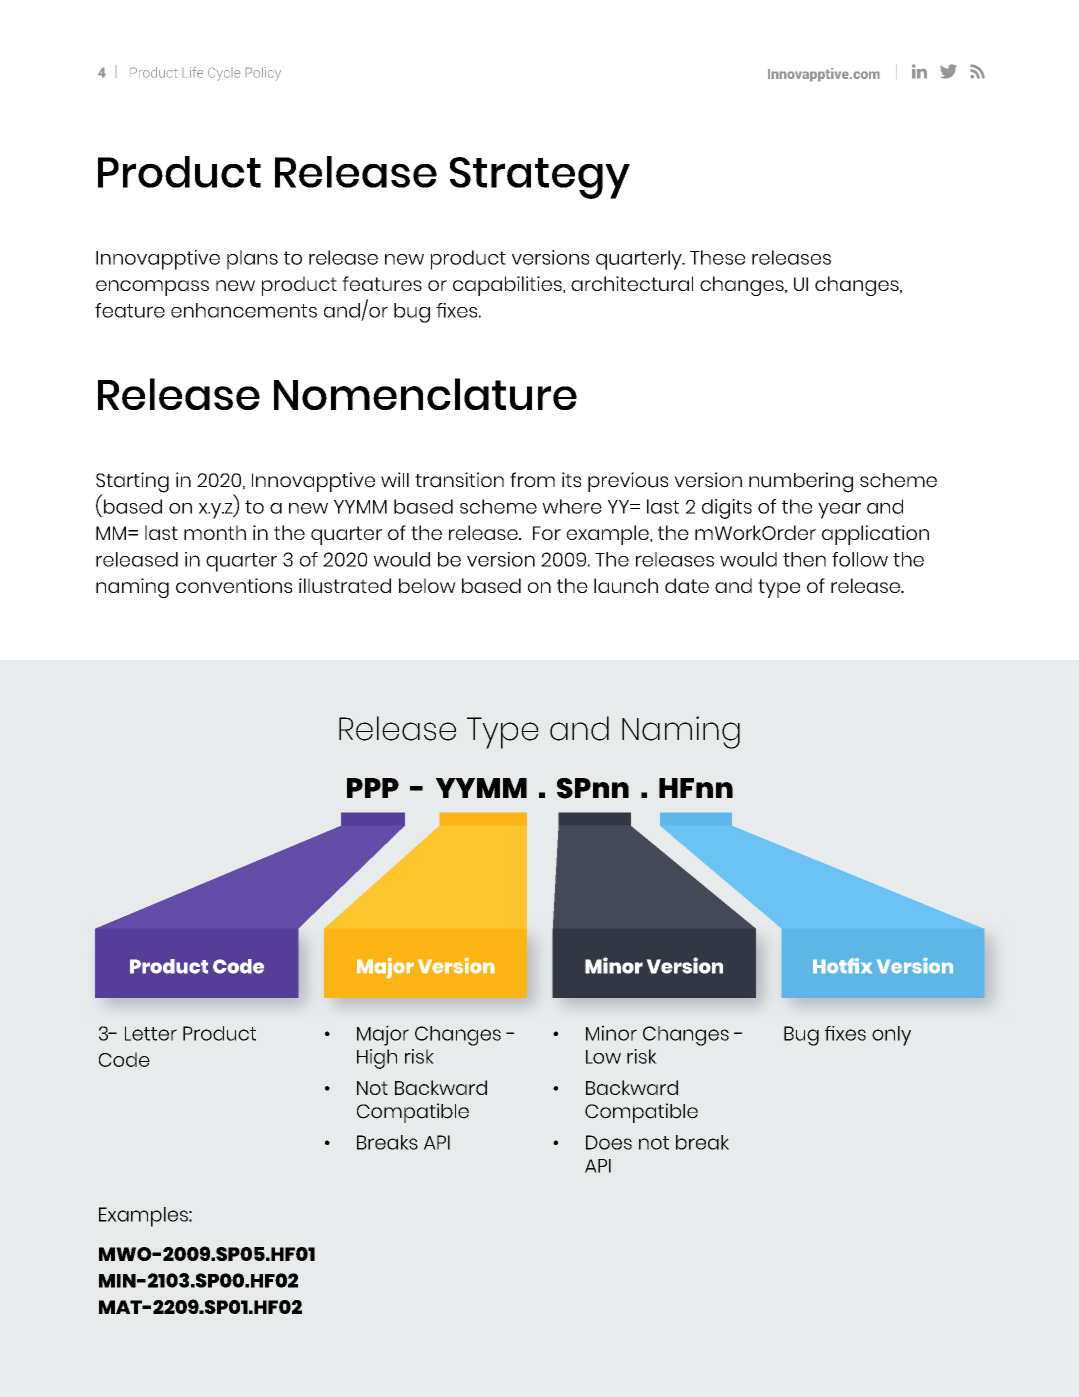 The height and width of the page is (1397, 1079). What do you see at coordinates (540, 178) in the page?
I see `Strategy` at bounding box center [540, 178].
